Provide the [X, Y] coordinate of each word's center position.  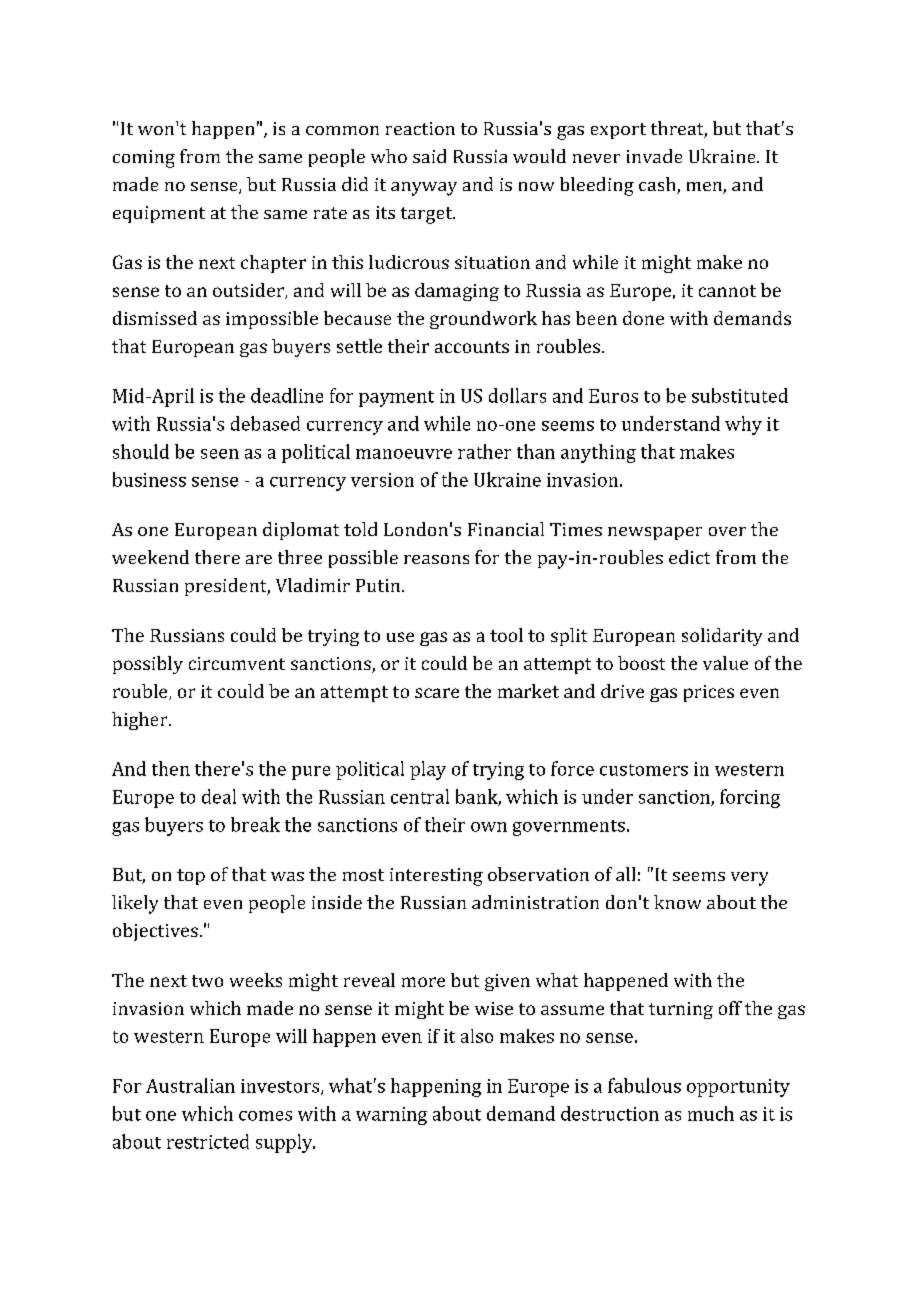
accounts [472, 347]
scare [437, 693]
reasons [436, 559]
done [643, 318]
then [171, 768]
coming [144, 159]
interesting [436, 877]
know [677, 902]
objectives [155, 932]
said [429, 156]
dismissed [155, 318]
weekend [150, 557]
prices [709, 693]
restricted [208, 1141]
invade [654, 156]
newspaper [655, 533]
